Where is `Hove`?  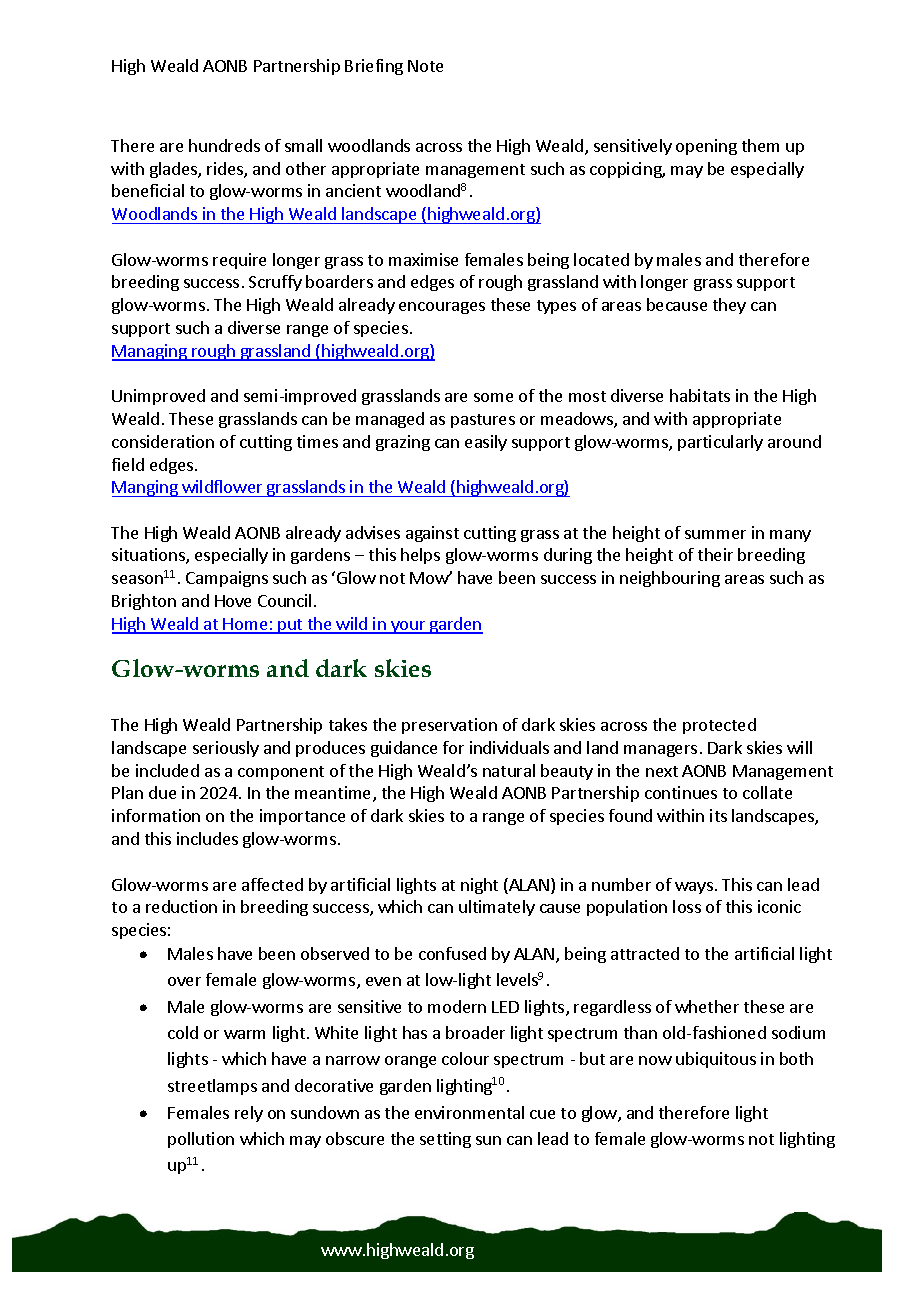
Hove is located at coordinates (233, 601).
